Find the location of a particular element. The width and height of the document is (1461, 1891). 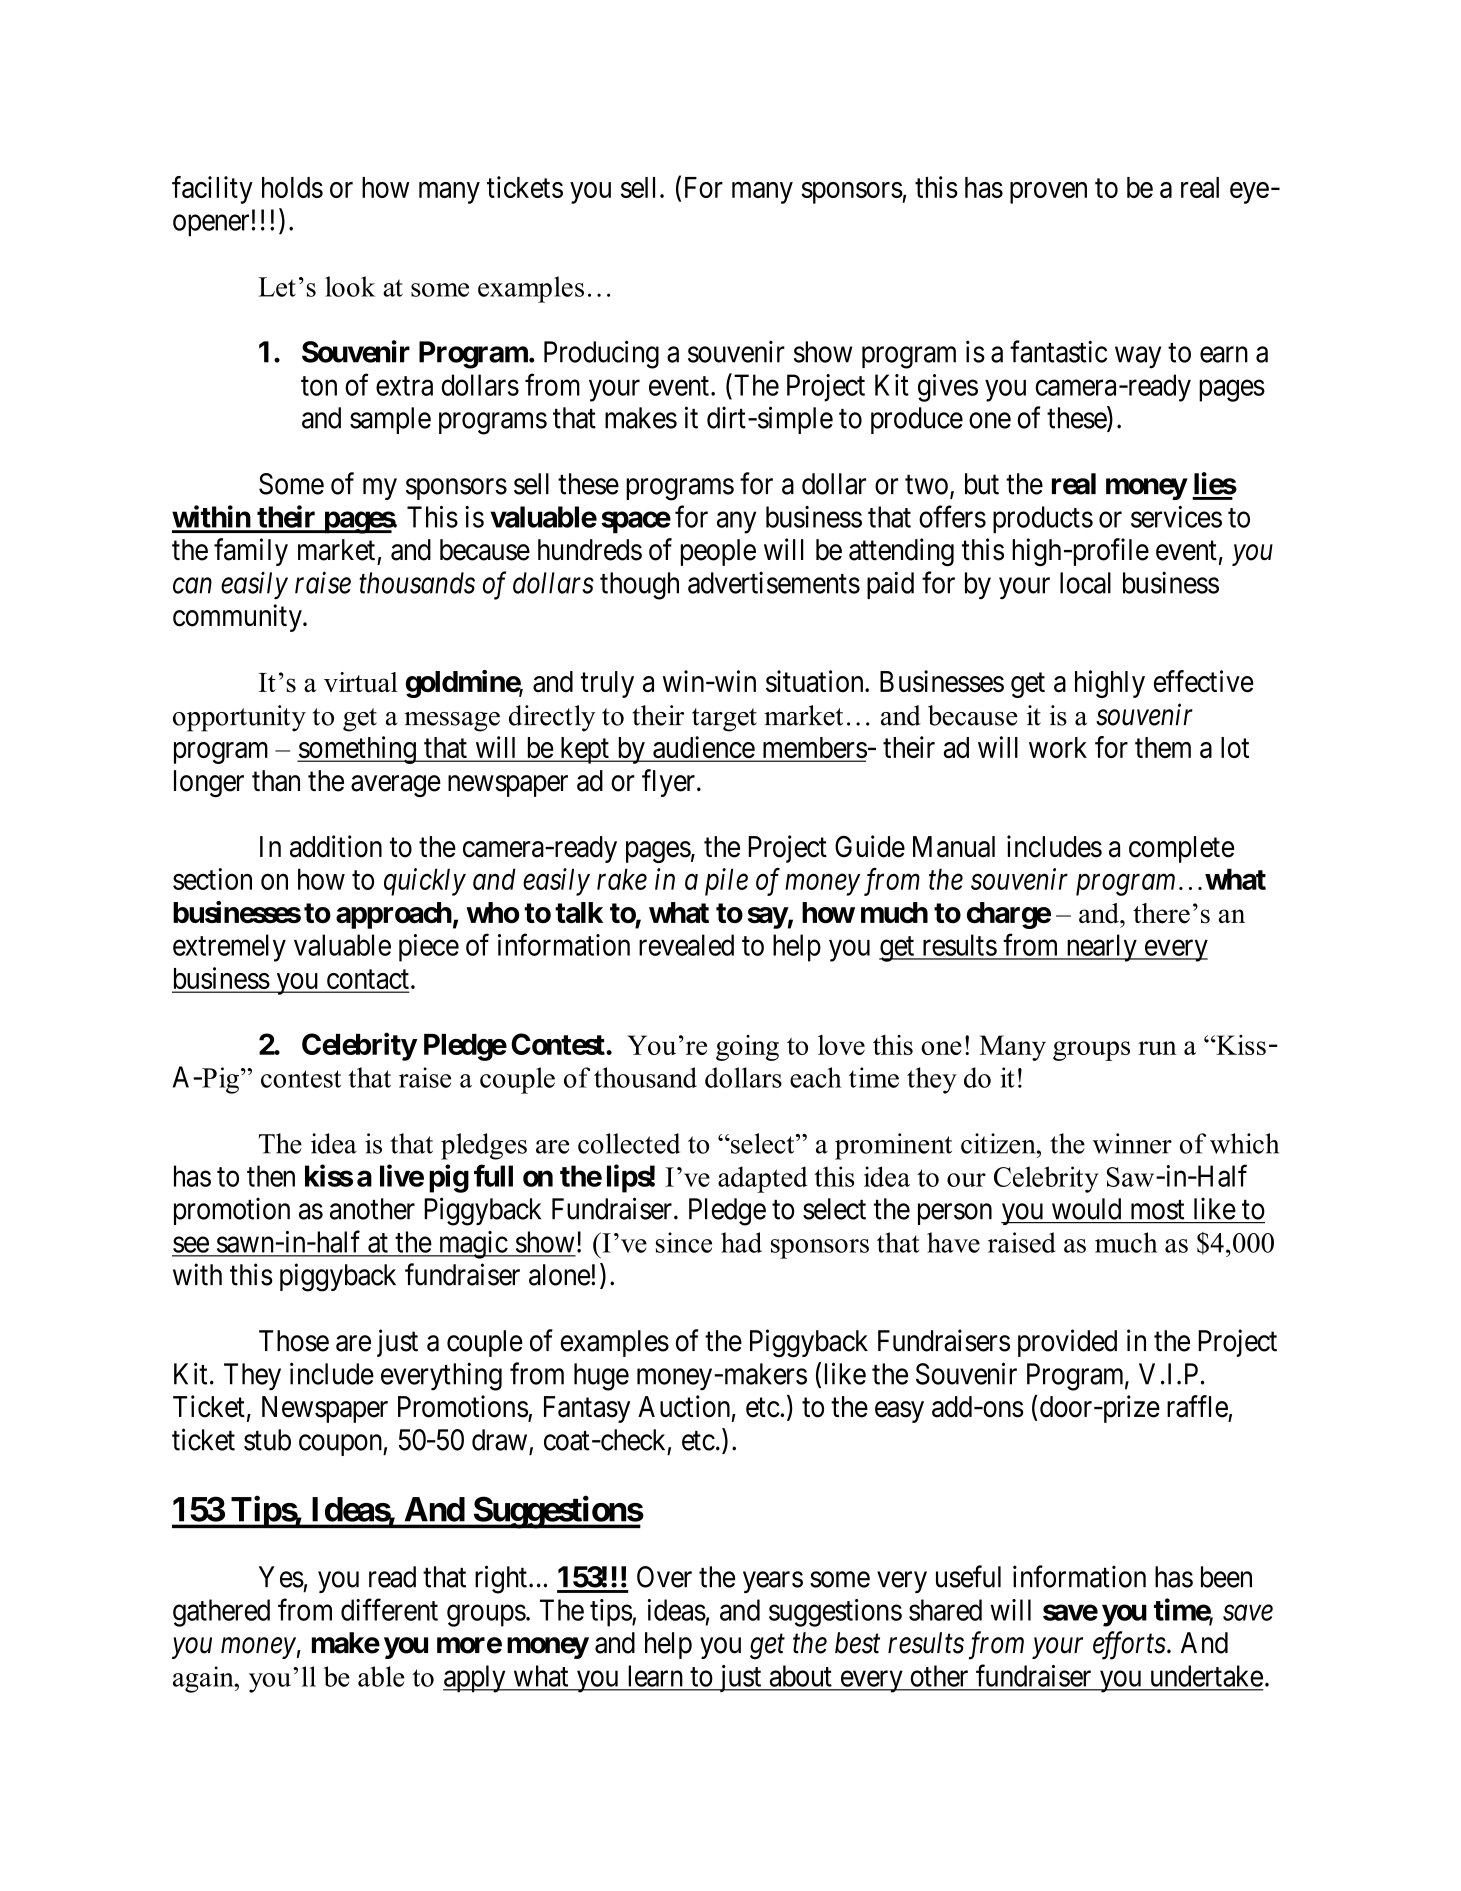

then is located at coordinates (271, 1176).
